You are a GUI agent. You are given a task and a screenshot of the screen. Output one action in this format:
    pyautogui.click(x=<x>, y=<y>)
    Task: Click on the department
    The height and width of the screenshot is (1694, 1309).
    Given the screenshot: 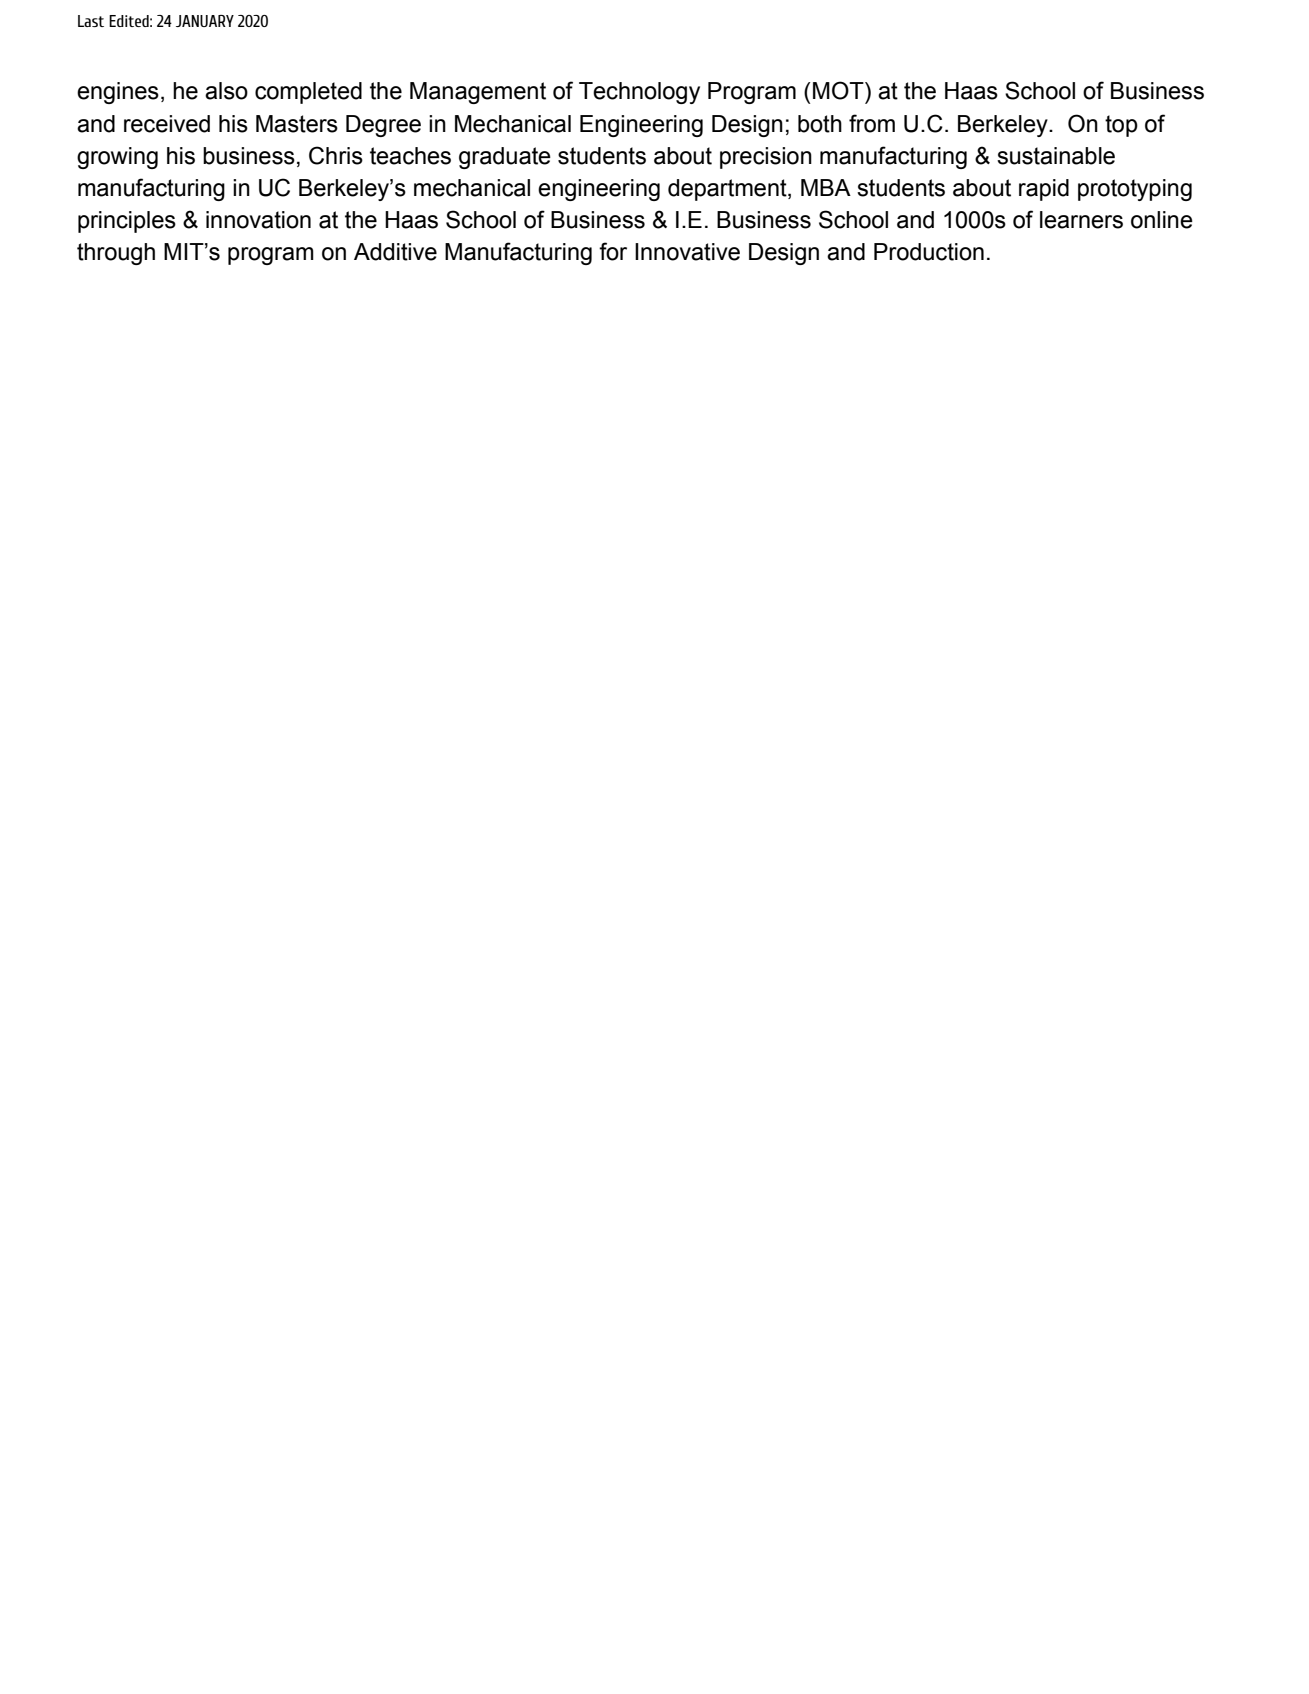 What is the action you would take?
    pyautogui.click(x=728, y=190)
